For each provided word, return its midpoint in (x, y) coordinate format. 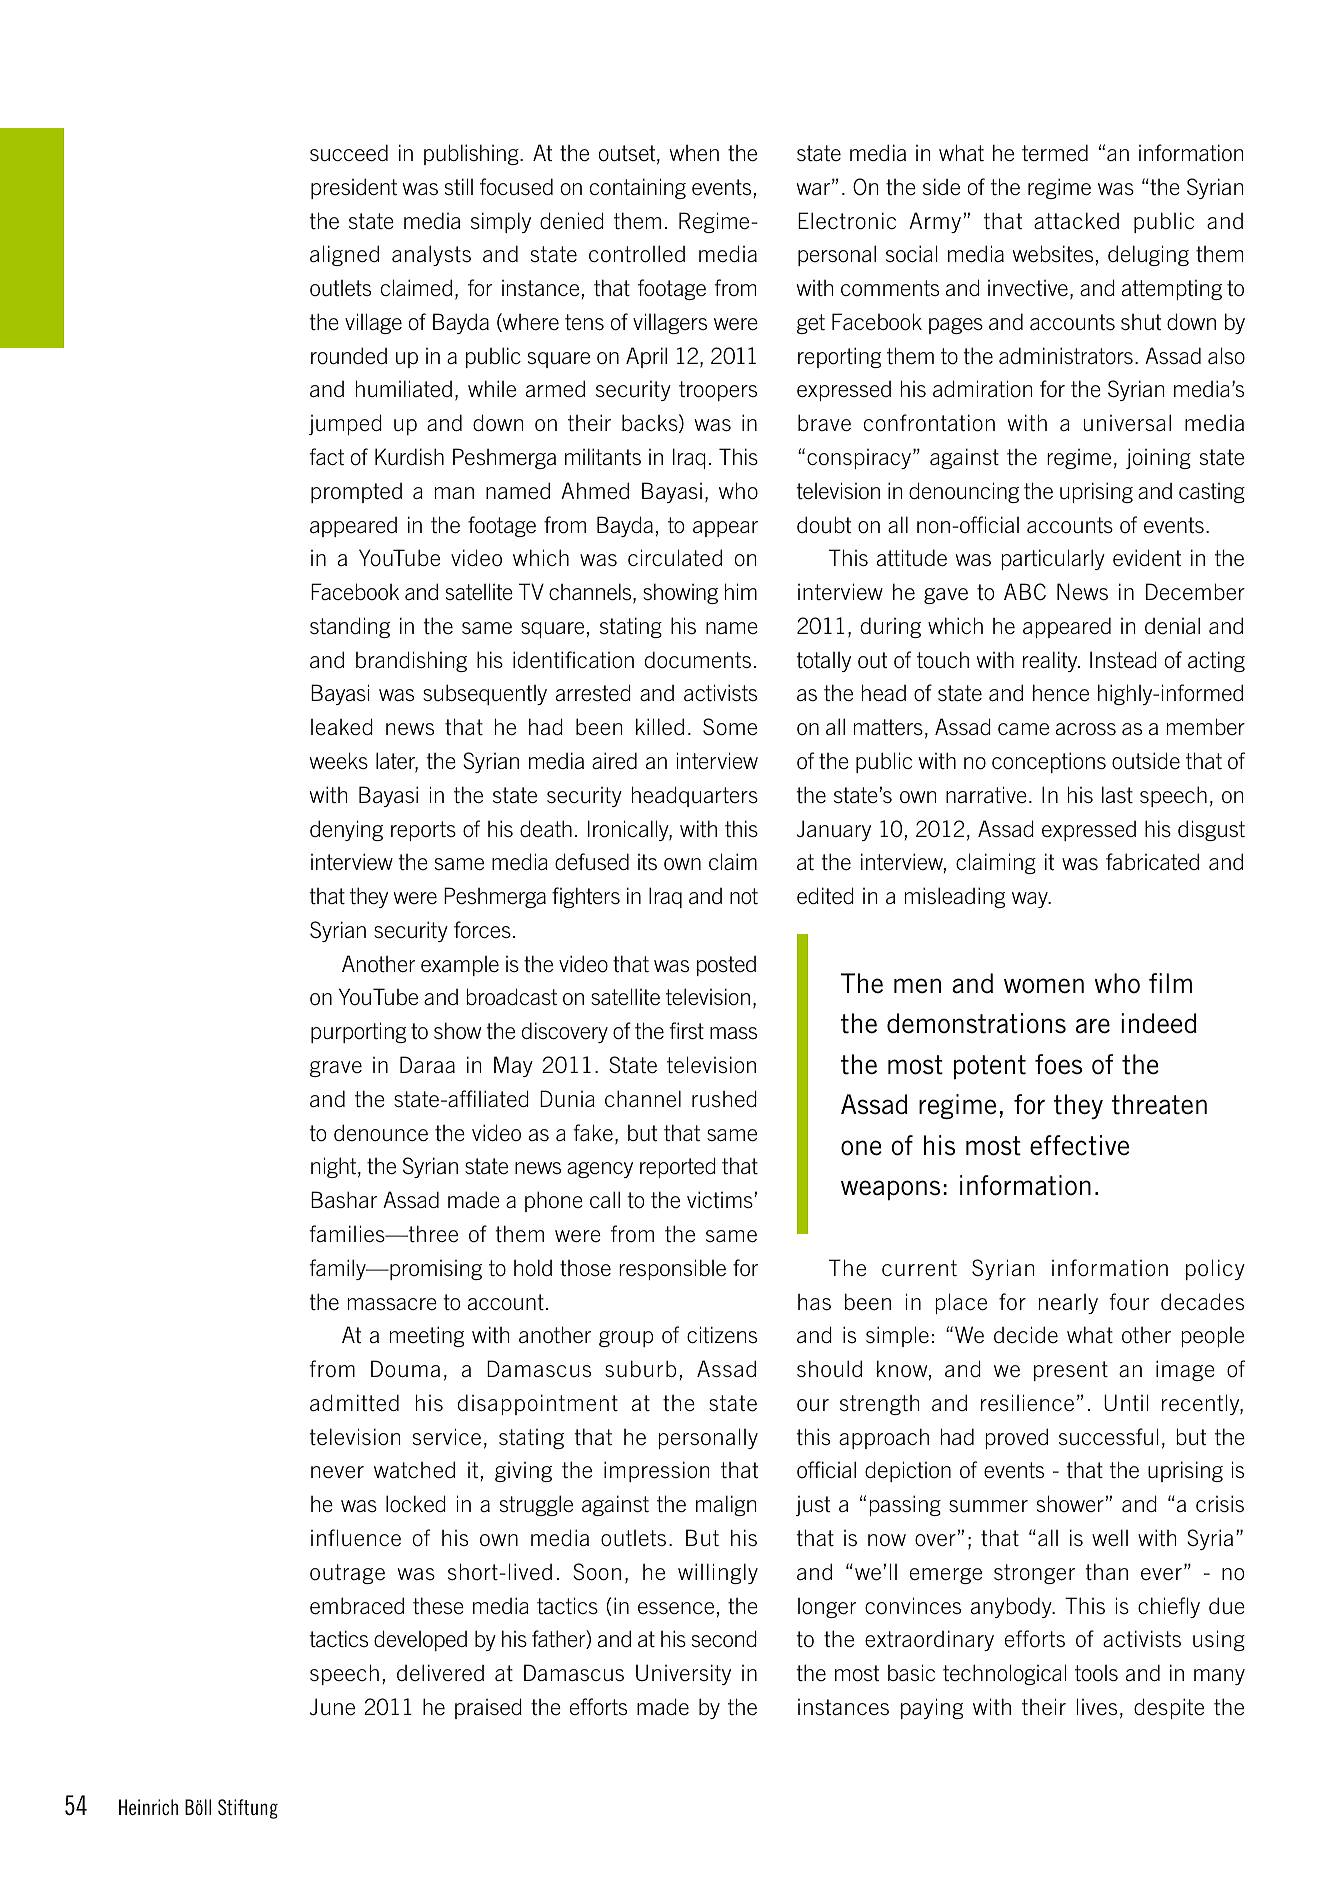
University (683, 1674)
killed (660, 727)
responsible (672, 1269)
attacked (1076, 221)
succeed (349, 153)
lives (1097, 1706)
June (332, 1707)
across (1086, 729)
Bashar (344, 1200)
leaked (342, 727)
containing (638, 188)
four (1129, 1302)
